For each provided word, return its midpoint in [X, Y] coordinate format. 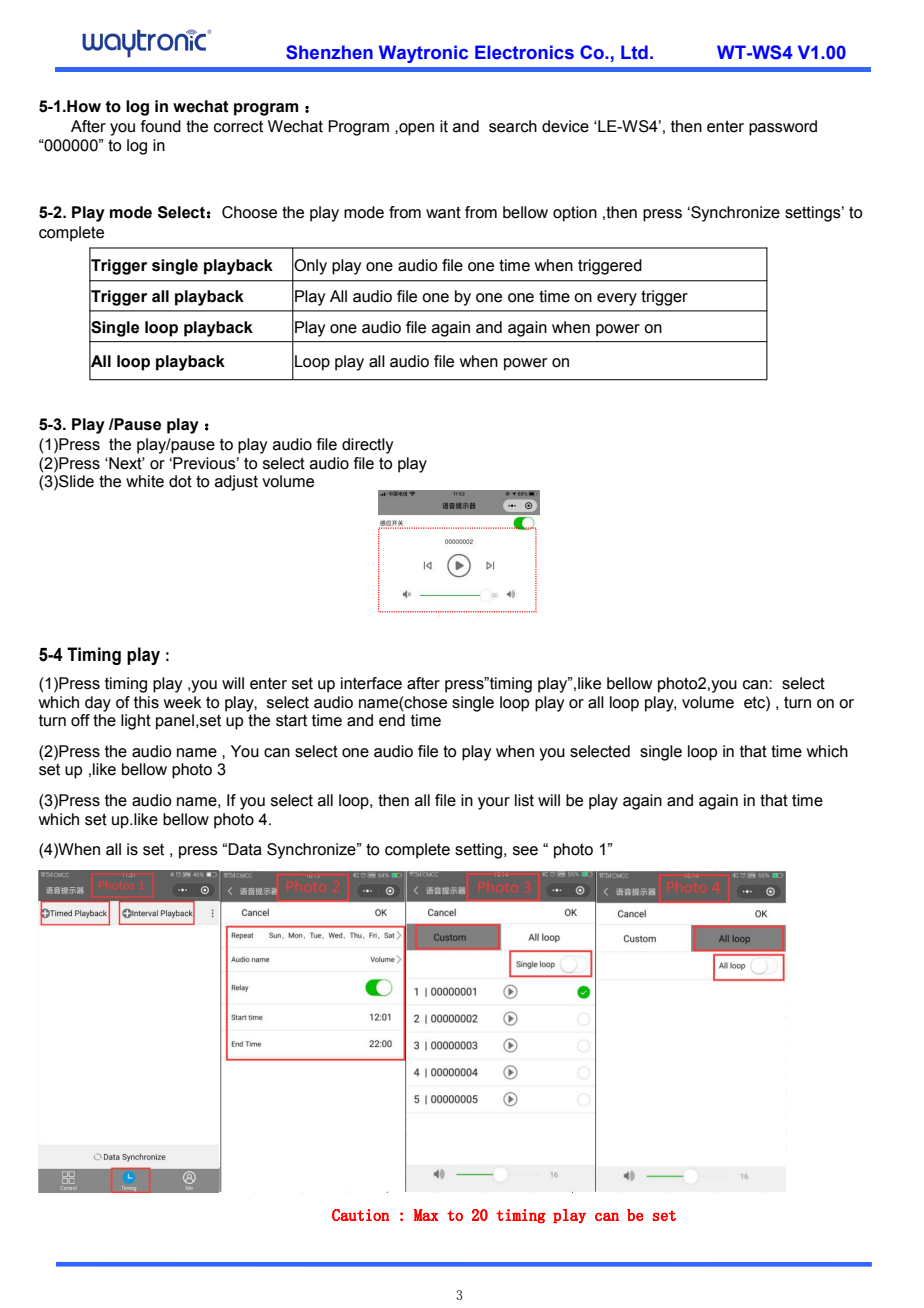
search [513, 126]
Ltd [634, 52]
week [183, 702]
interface [371, 683]
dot [180, 481]
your [494, 803]
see [525, 851]
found [161, 126]
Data [245, 849]
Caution [360, 1215]
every [617, 299]
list [524, 800]
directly [367, 446]
